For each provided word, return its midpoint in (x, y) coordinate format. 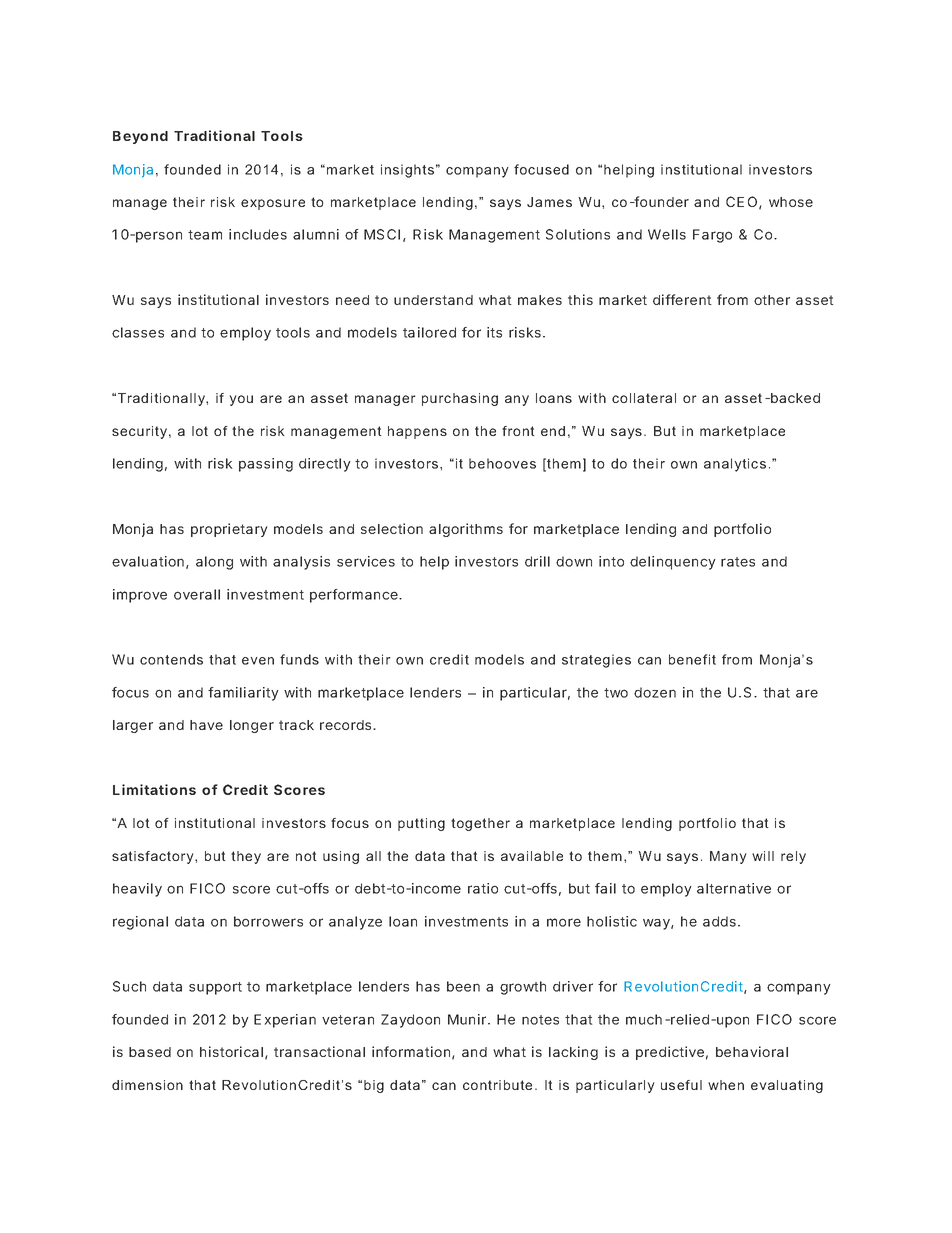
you (241, 400)
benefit (692, 659)
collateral (644, 398)
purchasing (460, 399)
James (549, 202)
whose (791, 202)
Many (728, 857)
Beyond (140, 137)
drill (537, 561)
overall (197, 594)
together (480, 824)
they (246, 857)
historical (231, 1051)
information (411, 1051)
